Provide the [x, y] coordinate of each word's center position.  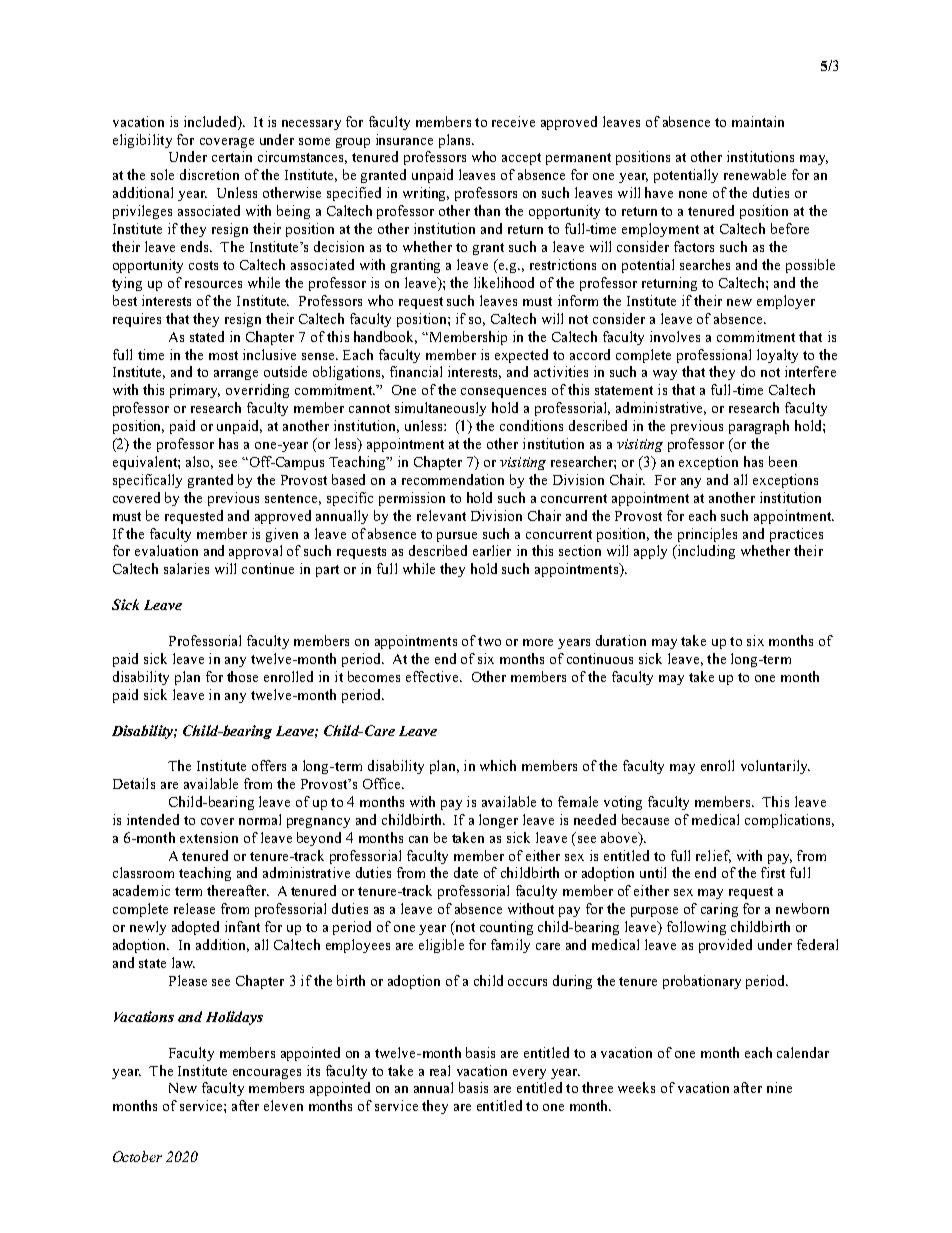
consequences [503, 393]
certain [232, 156]
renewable [755, 174]
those [242, 676]
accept [521, 159]
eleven [283, 1105]
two [489, 641]
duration [621, 640]
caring [719, 910]
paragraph [759, 427]
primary [195, 391]
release [194, 908]
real [440, 1070]
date [466, 872]
